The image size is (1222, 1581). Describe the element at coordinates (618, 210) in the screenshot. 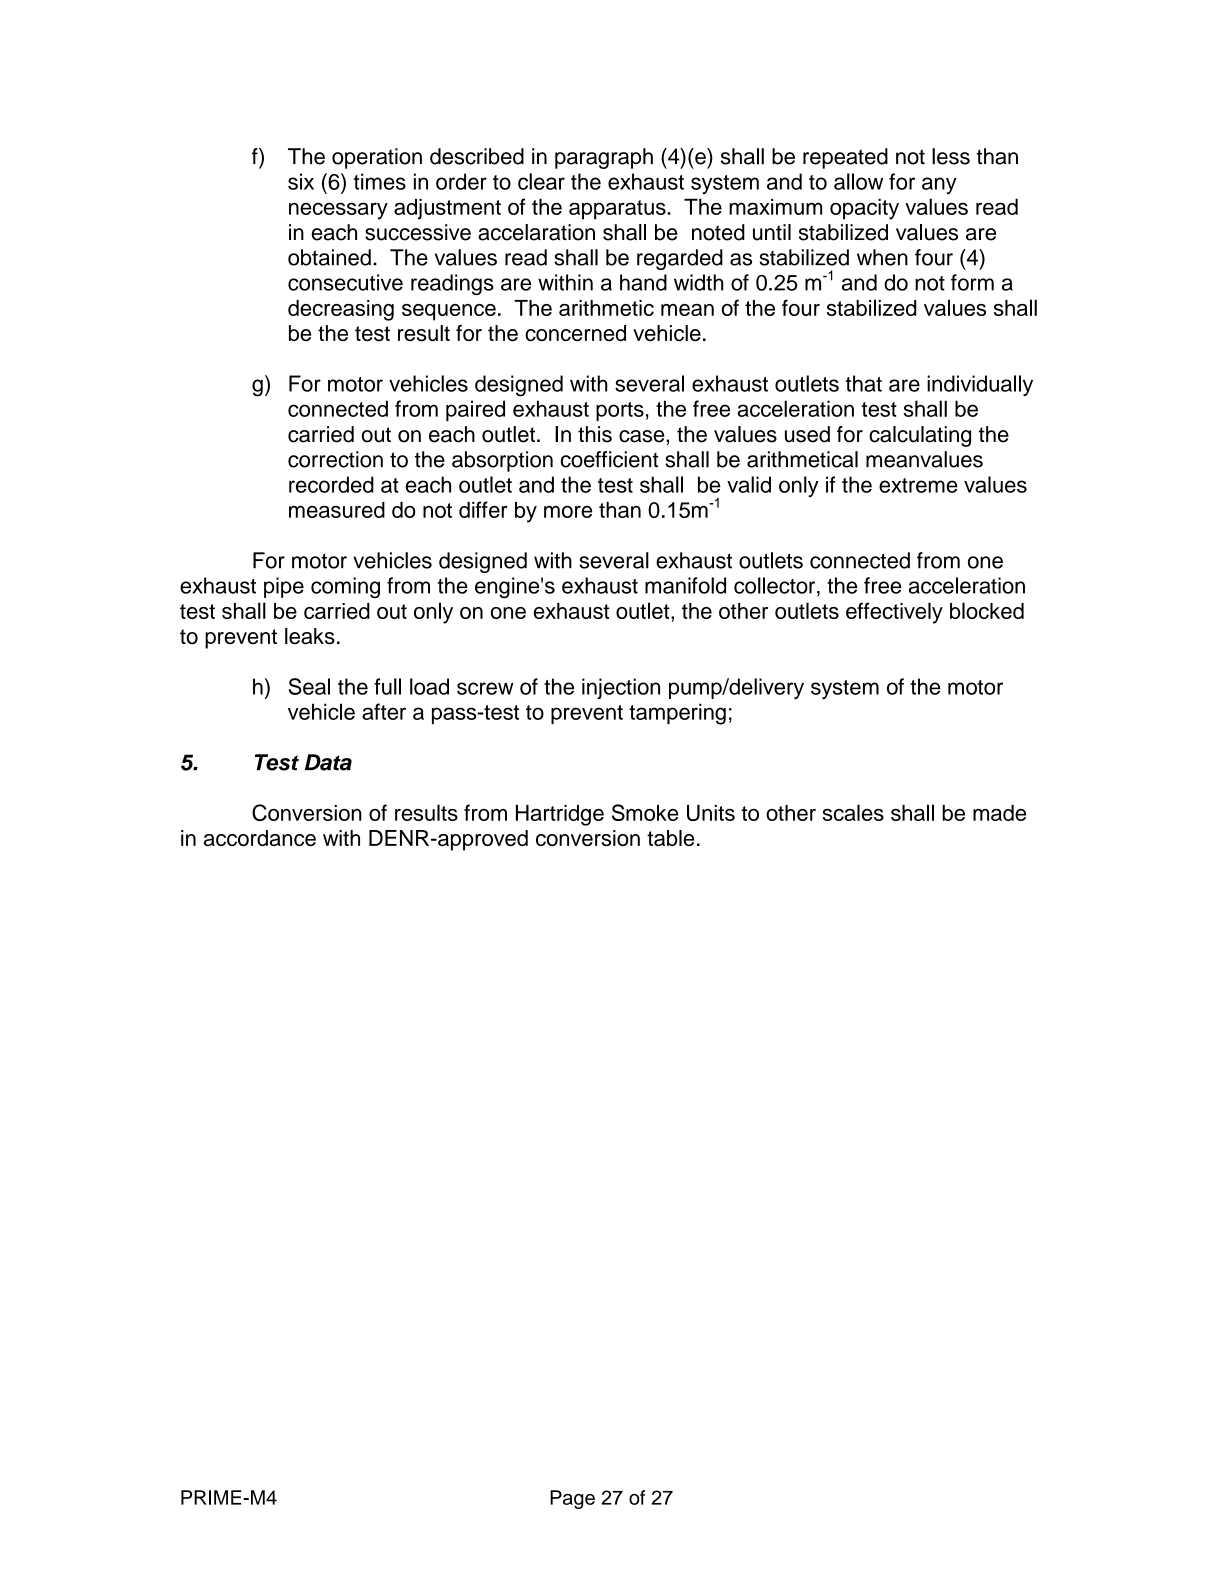

I see `apparatus` at that location.
